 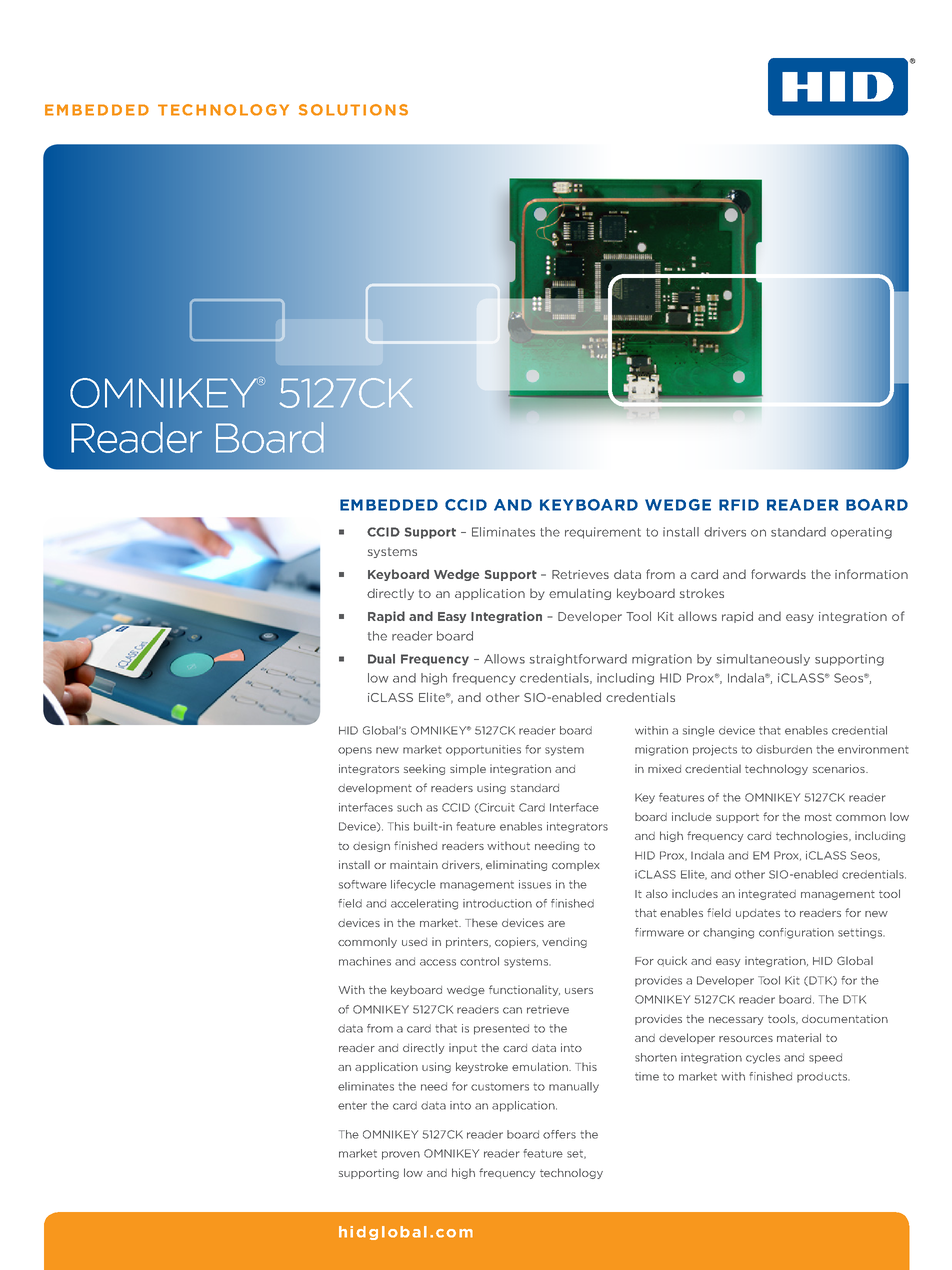 I want to click on complex, so click(x=576, y=865).
